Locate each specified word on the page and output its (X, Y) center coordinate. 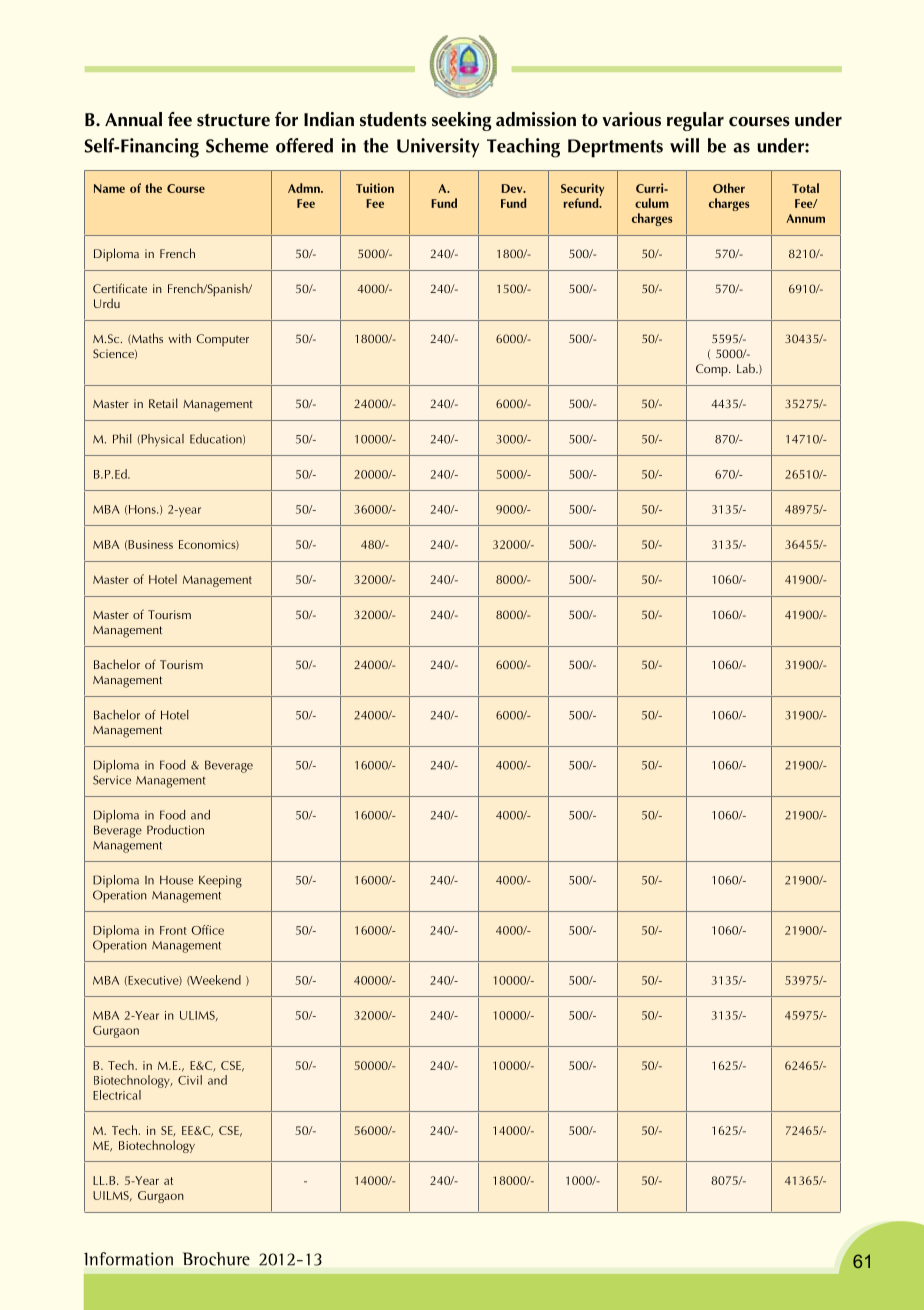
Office (207, 930)
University (438, 148)
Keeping (220, 881)
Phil (122, 439)
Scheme (237, 145)
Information (128, 1259)
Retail (163, 403)
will (684, 145)
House (176, 880)
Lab (747, 368)
